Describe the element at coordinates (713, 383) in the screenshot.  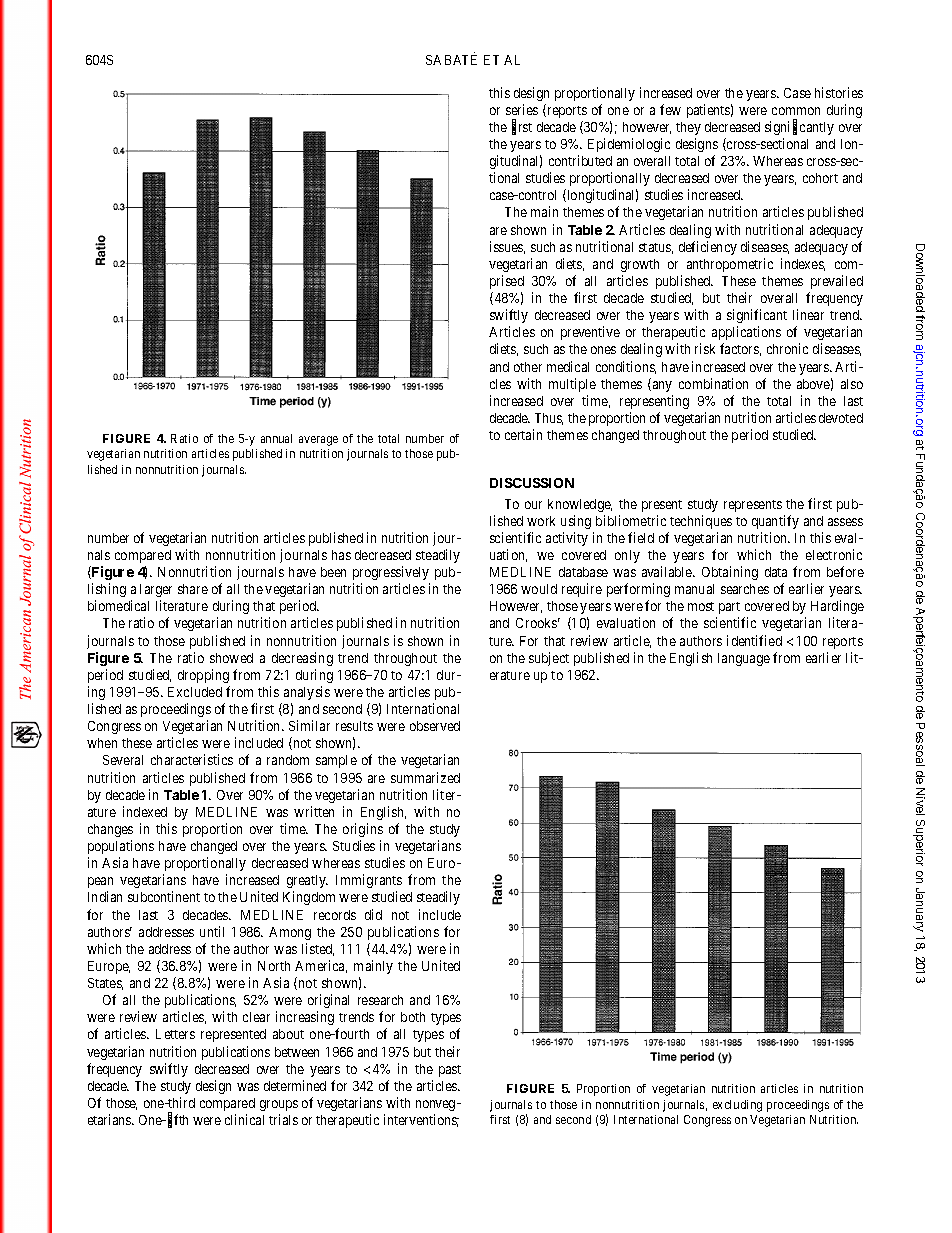
I see `combination` at that location.
